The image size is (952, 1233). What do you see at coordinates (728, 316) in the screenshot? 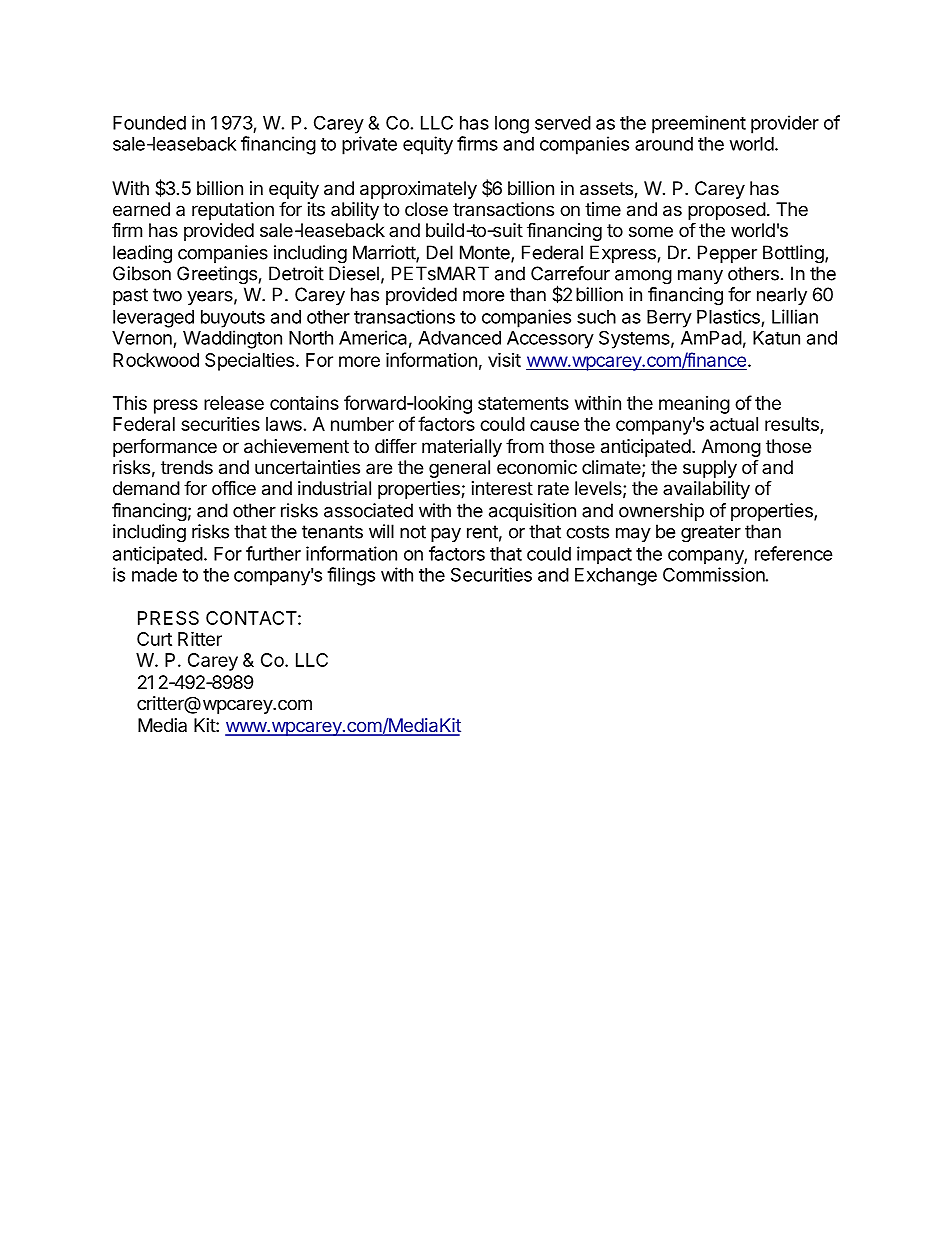
I see `Plastics` at bounding box center [728, 316].
